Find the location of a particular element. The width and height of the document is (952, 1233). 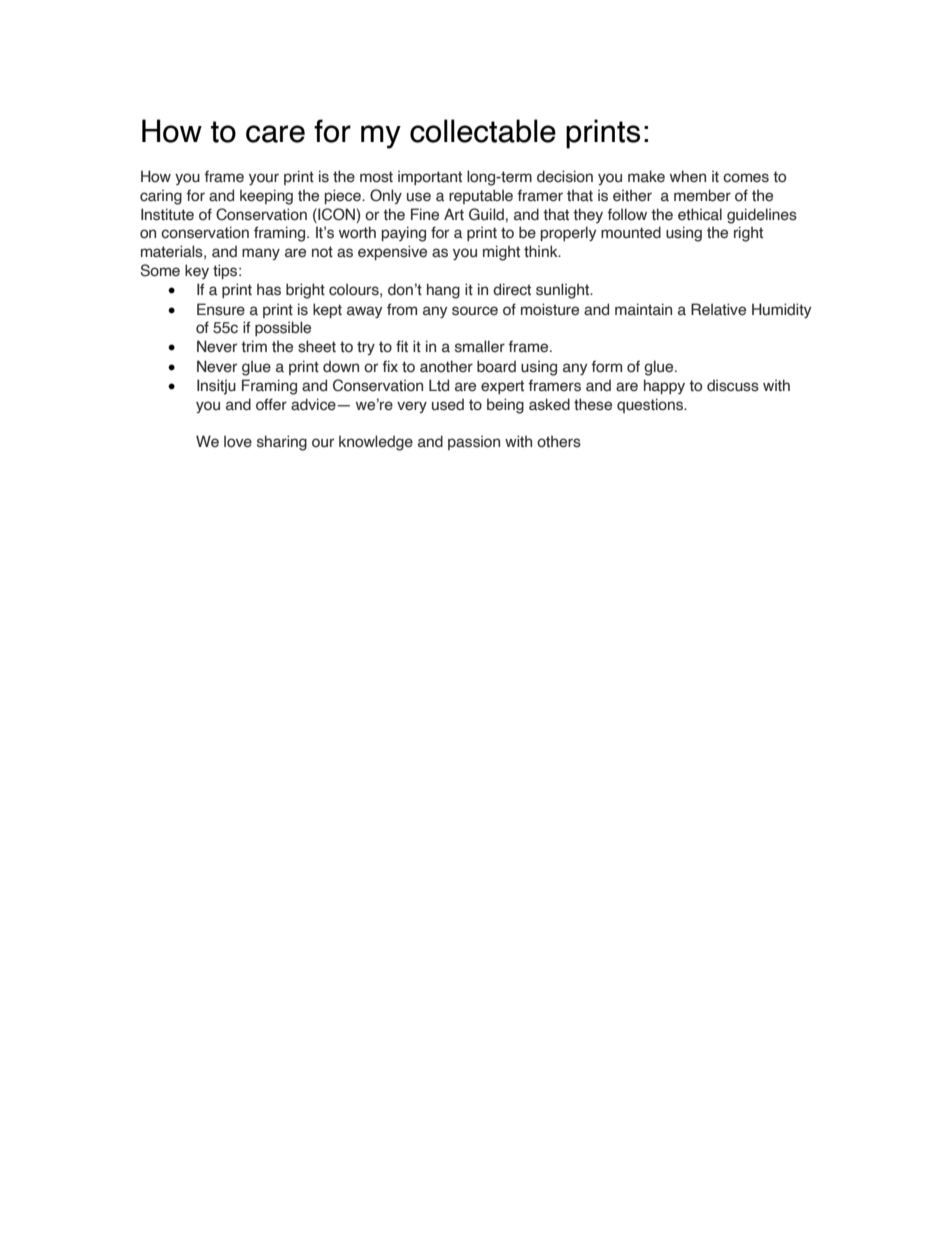

hang is located at coordinates (443, 291).
